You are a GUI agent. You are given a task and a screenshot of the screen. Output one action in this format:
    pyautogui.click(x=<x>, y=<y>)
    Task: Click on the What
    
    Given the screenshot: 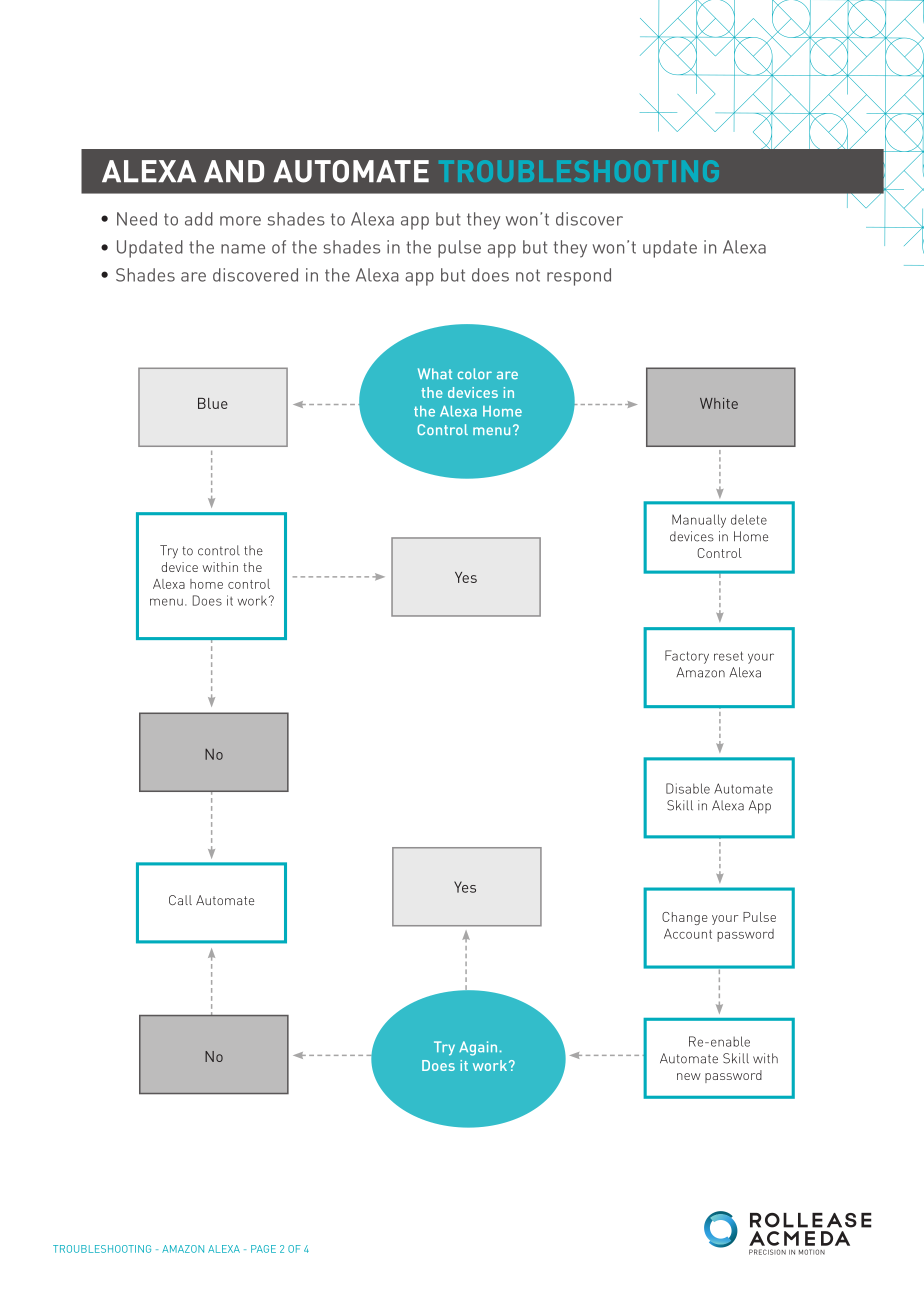 What is the action you would take?
    pyautogui.click(x=435, y=373)
